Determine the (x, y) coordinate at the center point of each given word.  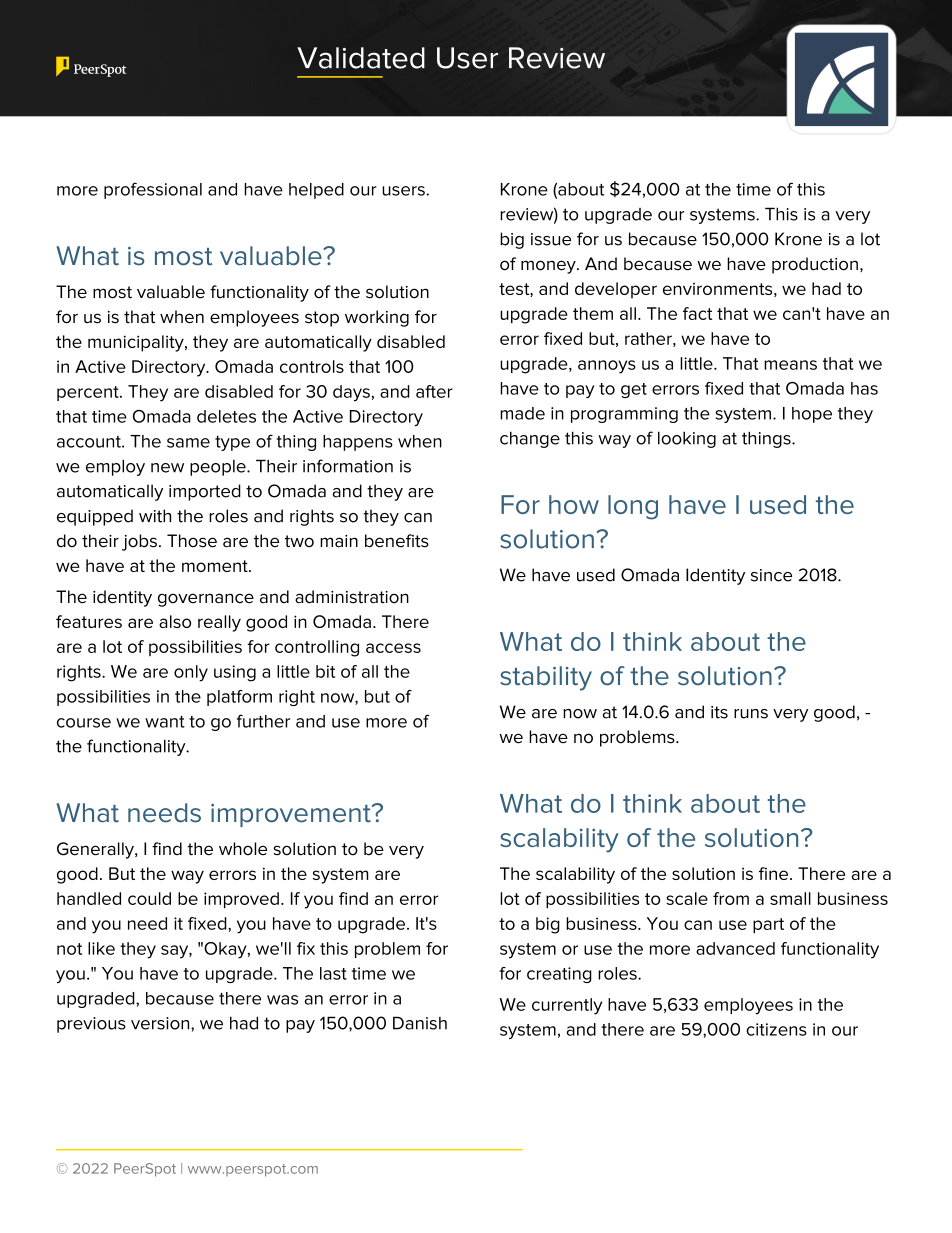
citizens (776, 1029)
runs (751, 714)
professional (153, 190)
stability (546, 678)
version (161, 1023)
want (165, 722)
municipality (137, 343)
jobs (139, 542)
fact (697, 313)
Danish (420, 1023)
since (771, 575)
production (815, 265)
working (377, 318)
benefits (397, 541)
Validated (361, 58)
